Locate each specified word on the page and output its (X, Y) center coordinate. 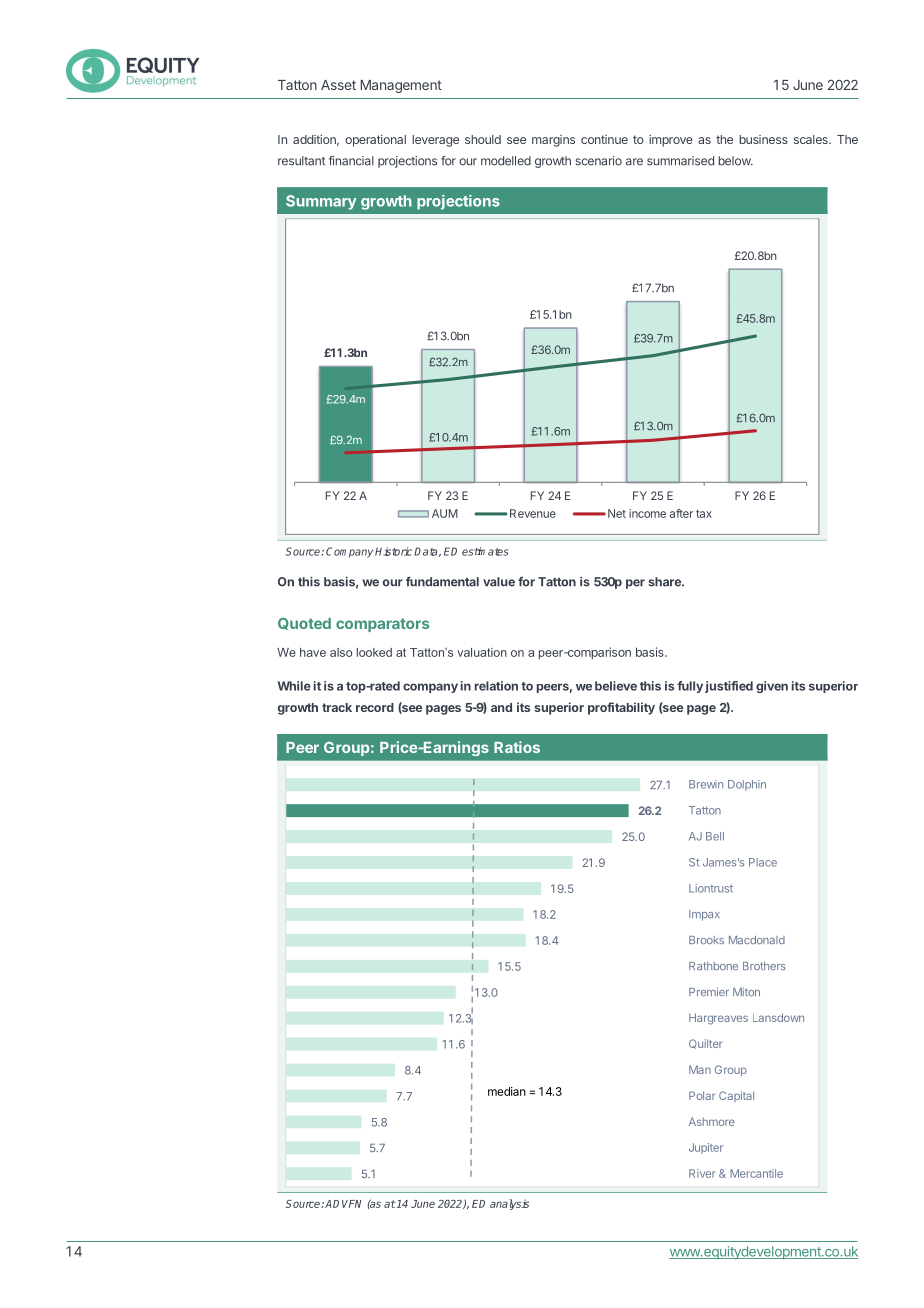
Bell (715, 836)
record (375, 707)
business (763, 139)
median (507, 1091)
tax (704, 514)
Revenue (533, 513)
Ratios (517, 747)
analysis (509, 1204)
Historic (393, 551)
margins (553, 141)
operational (375, 141)
